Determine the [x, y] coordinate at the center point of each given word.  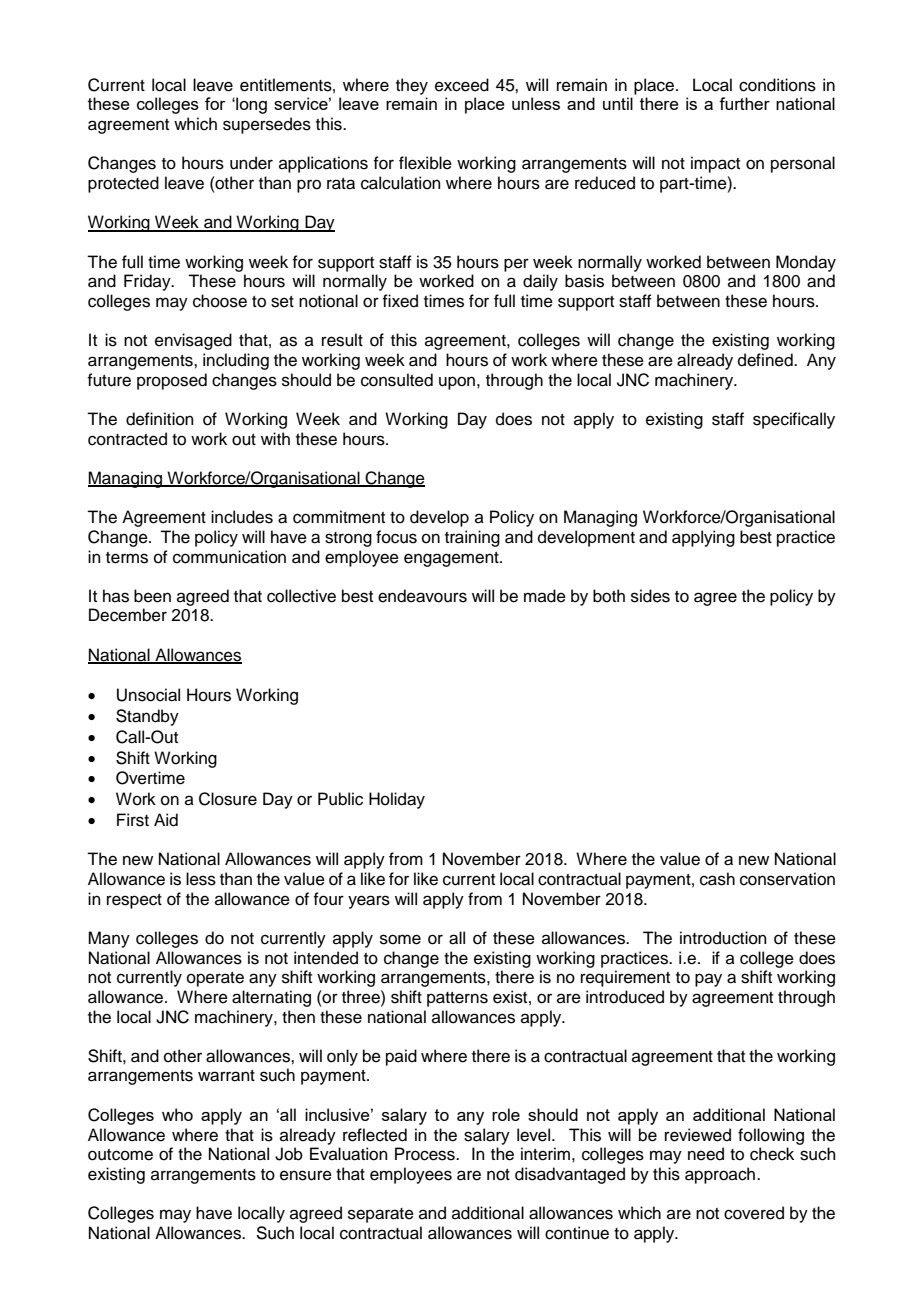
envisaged [193, 341]
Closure [228, 799]
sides [650, 596]
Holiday [397, 800]
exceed [462, 85]
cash [717, 879]
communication [229, 557]
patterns [457, 999]
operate [215, 979]
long [250, 105]
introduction [723, 938]
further [744, 103]
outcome [120, 1155]
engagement [452, 559]
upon [457, 383]
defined [766, 360]
